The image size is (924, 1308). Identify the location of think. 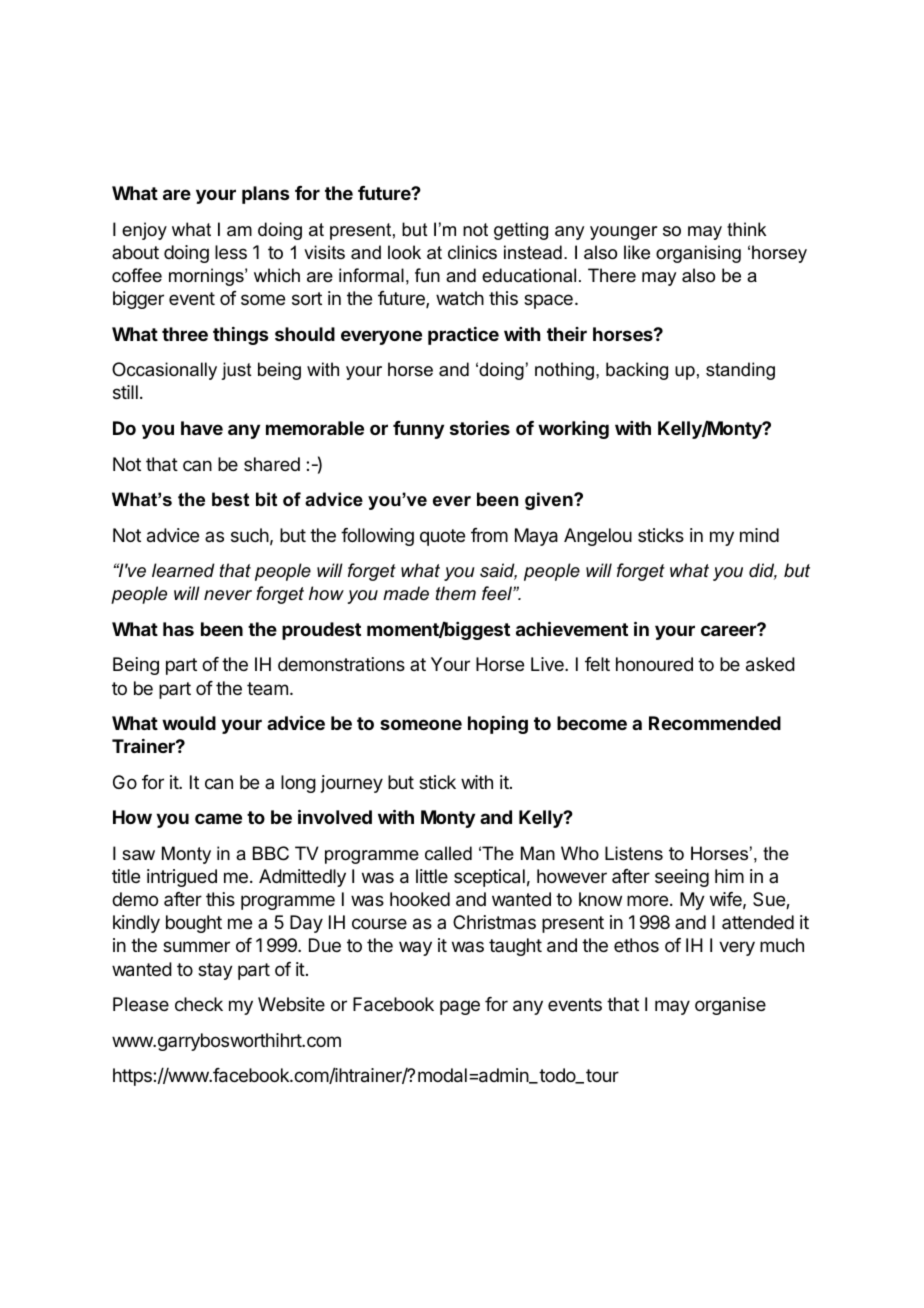
(746, 229).
